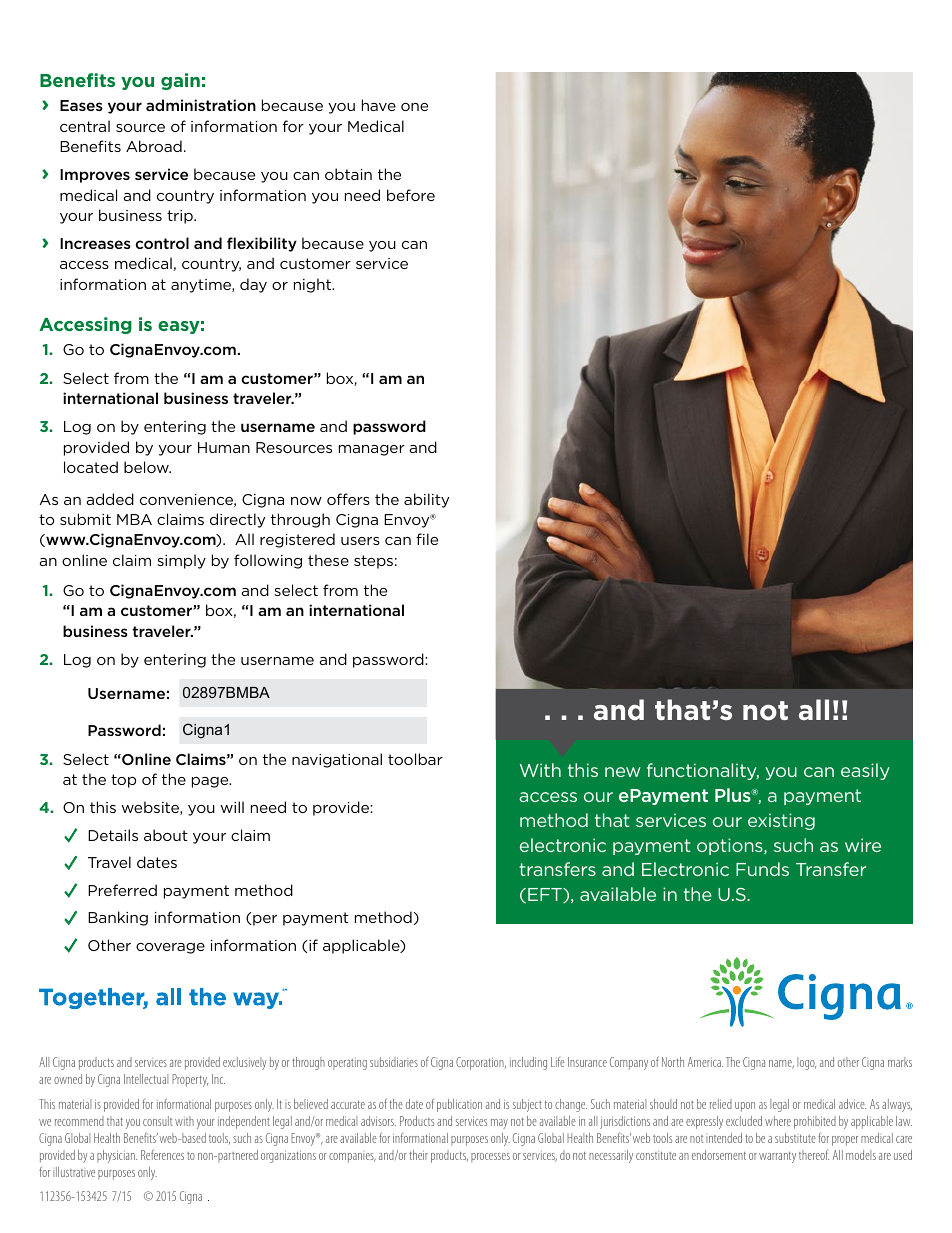  What do you see at coordinates (762, 869) in the screenshot?
I see `Funds` at bounding box center [762, 869].
